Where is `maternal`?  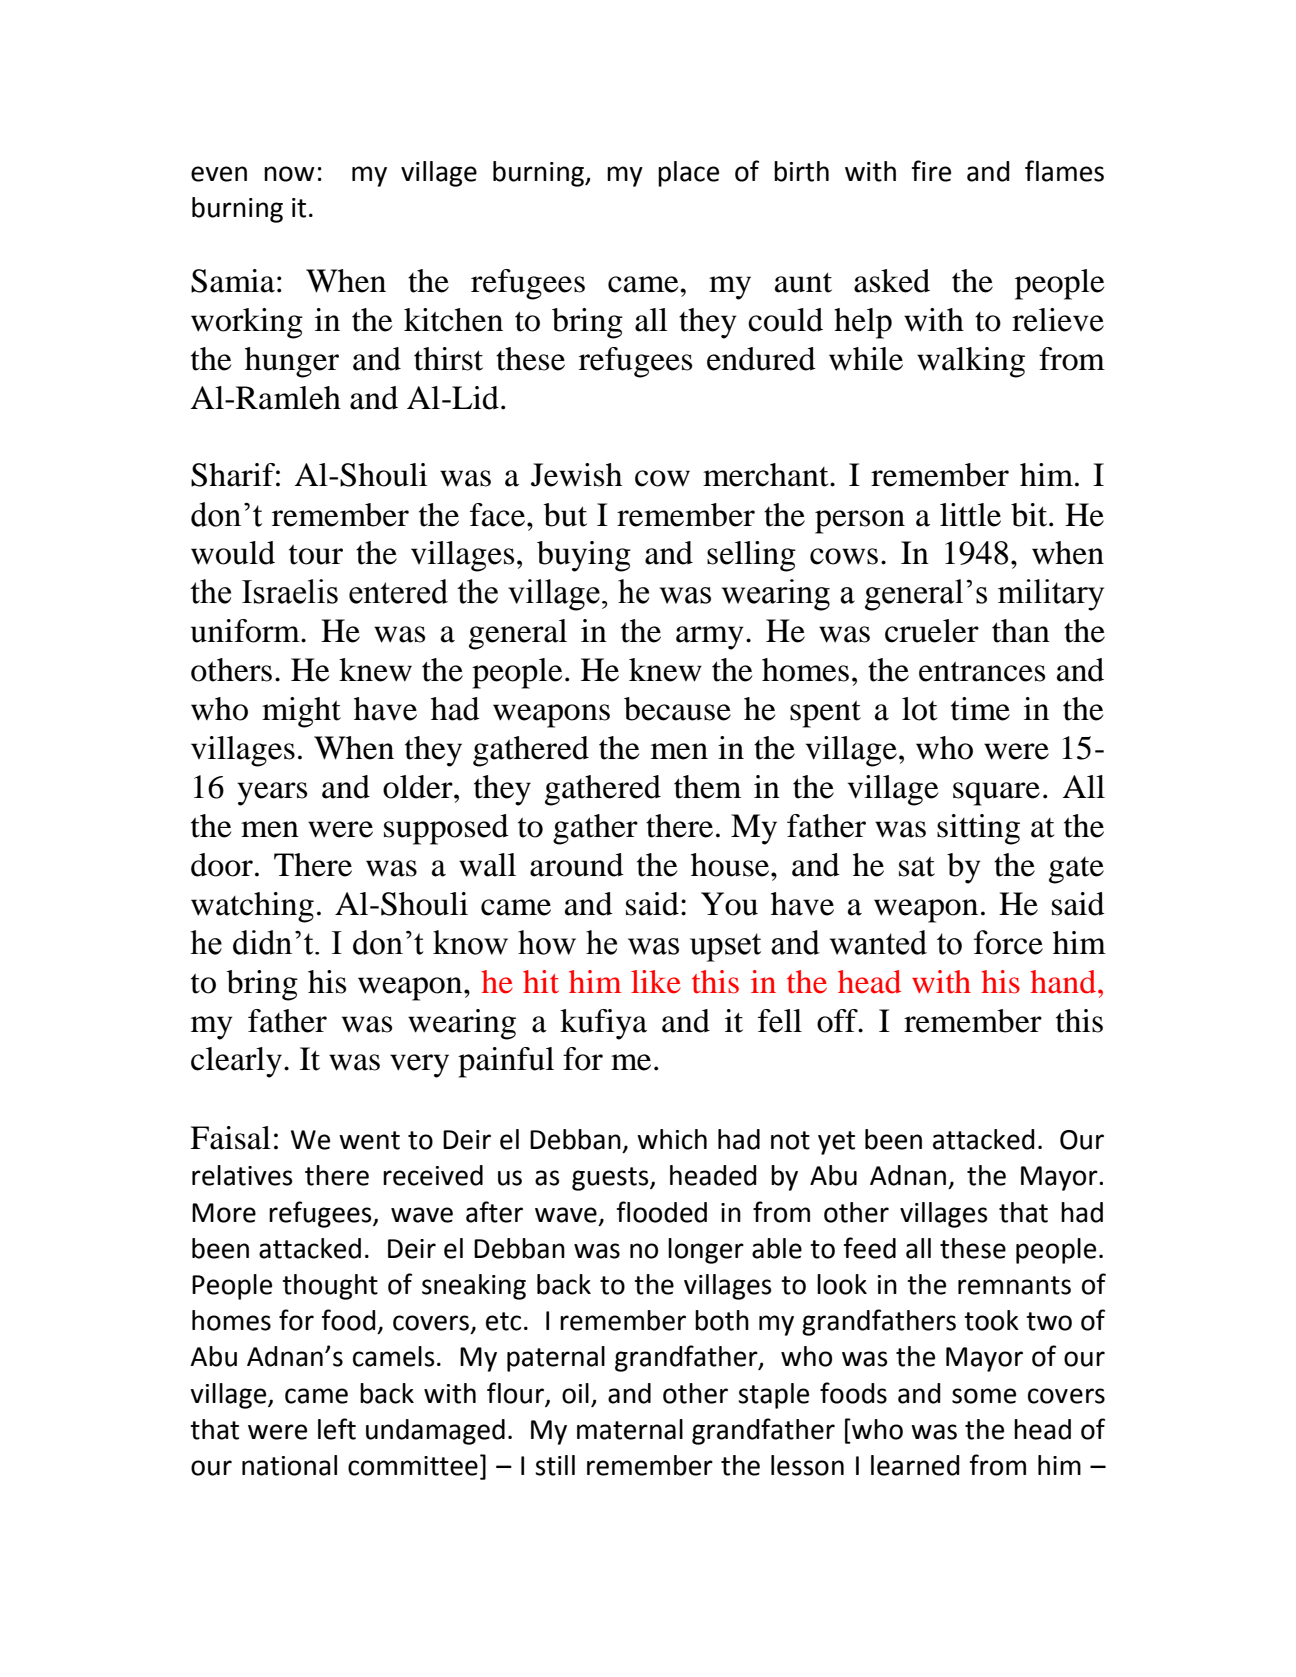
maternal is located at coordinates (630, 1429).
